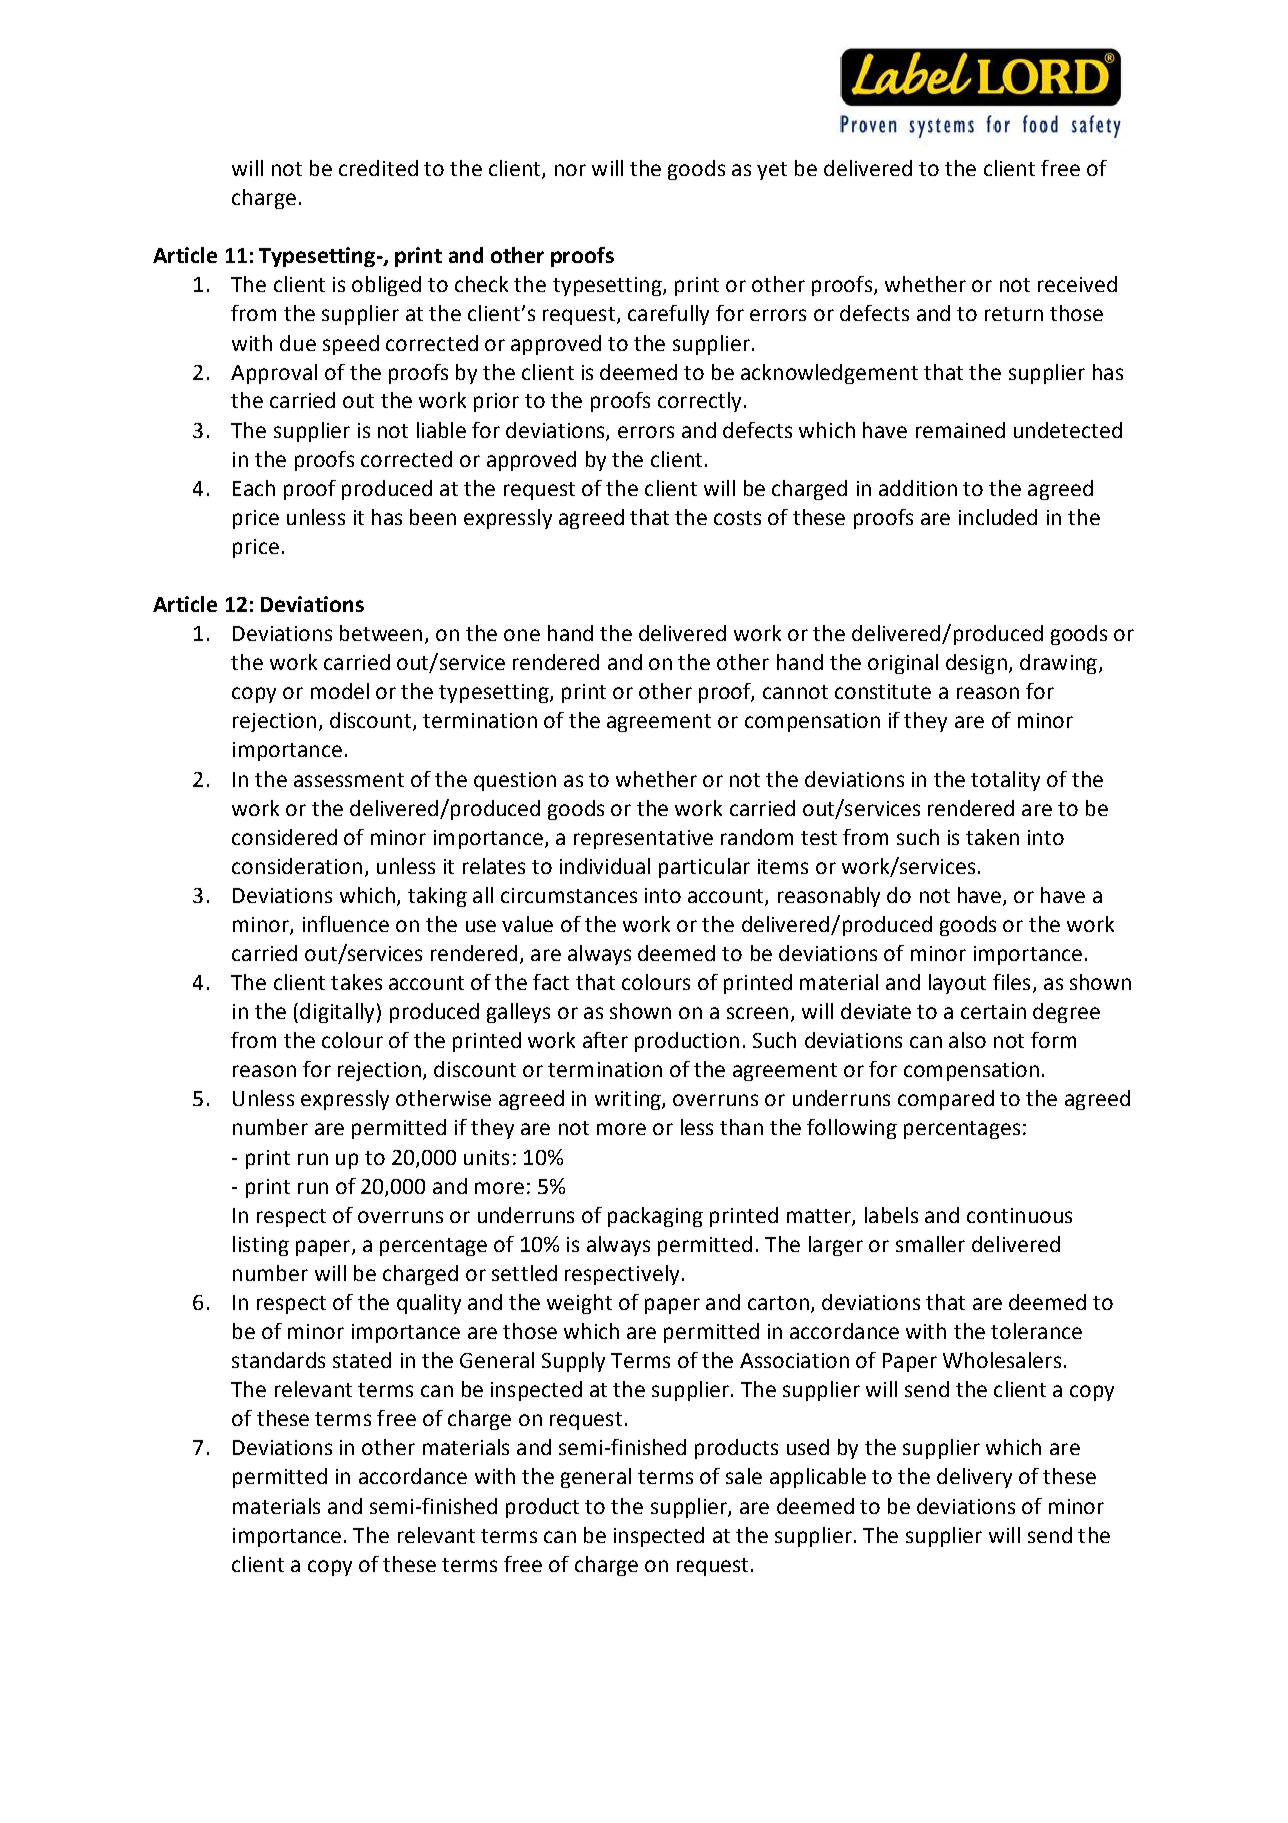  I want to click on stated, so click(362, 1360).
